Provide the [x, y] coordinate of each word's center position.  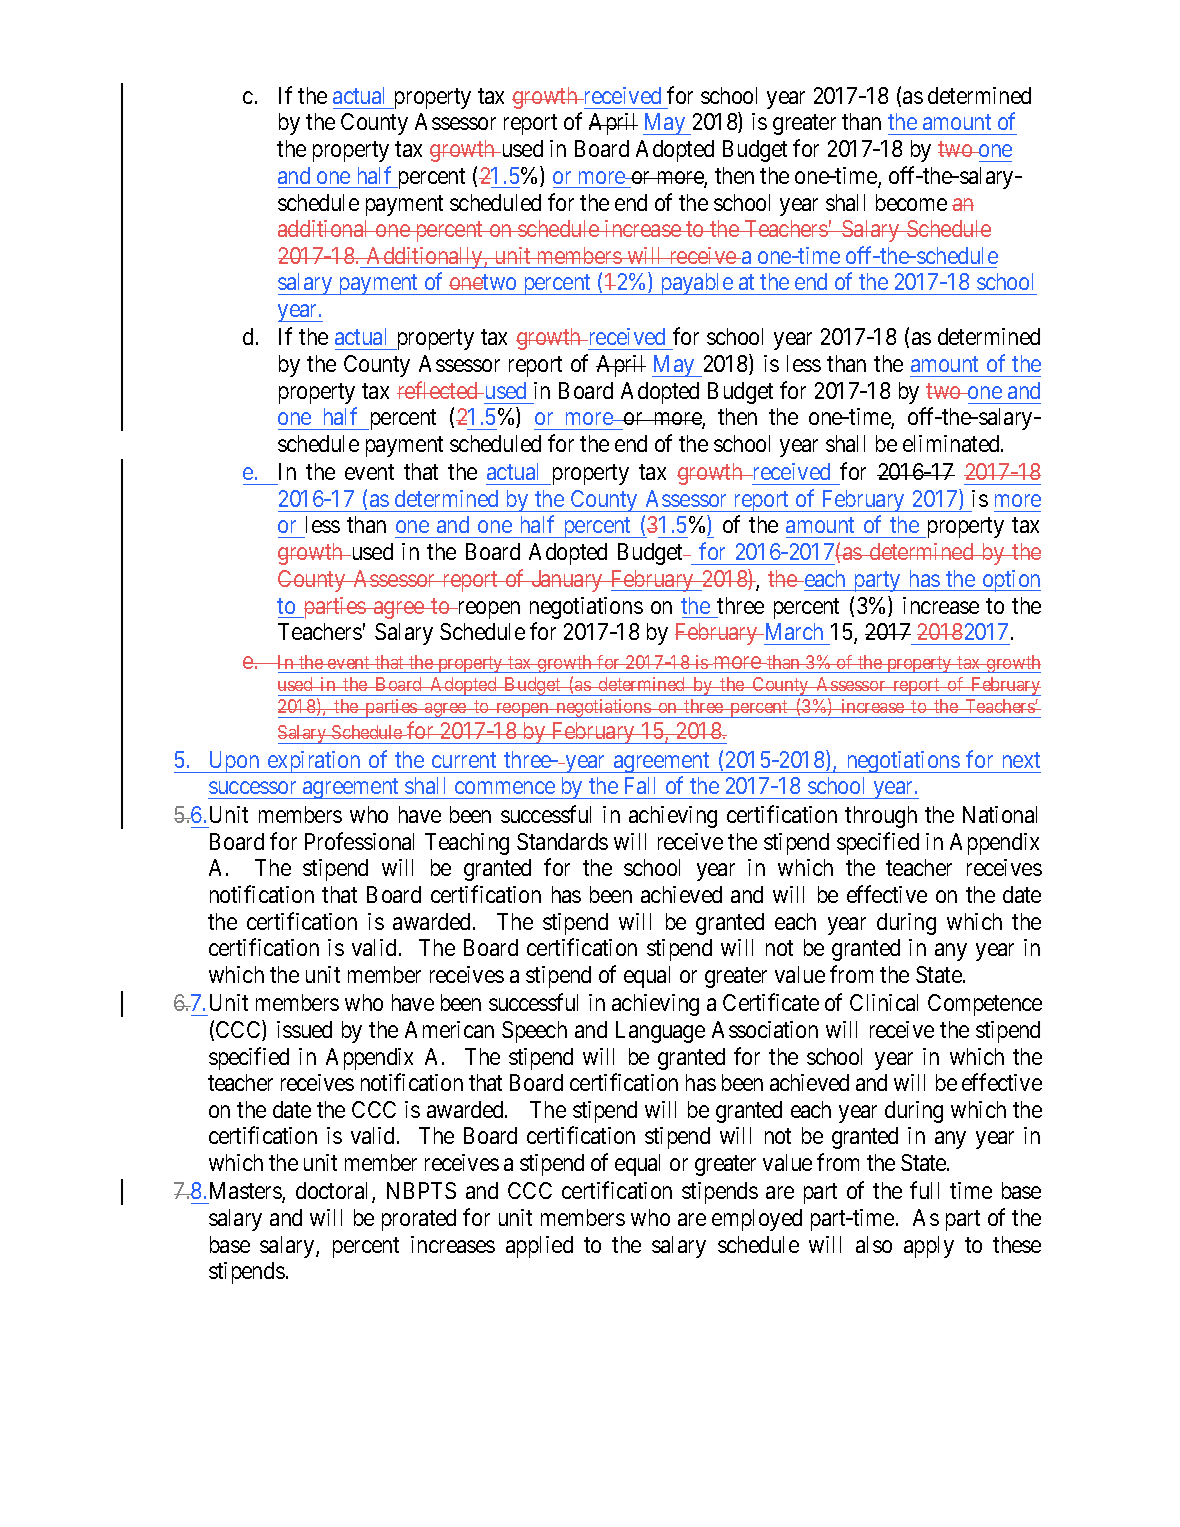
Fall [640, 785]
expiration [314, 762]
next [1021, 760]
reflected [438, 390]
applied [539, 1247]
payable [696, 284]
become [911, 202]
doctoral [334, 1192]
